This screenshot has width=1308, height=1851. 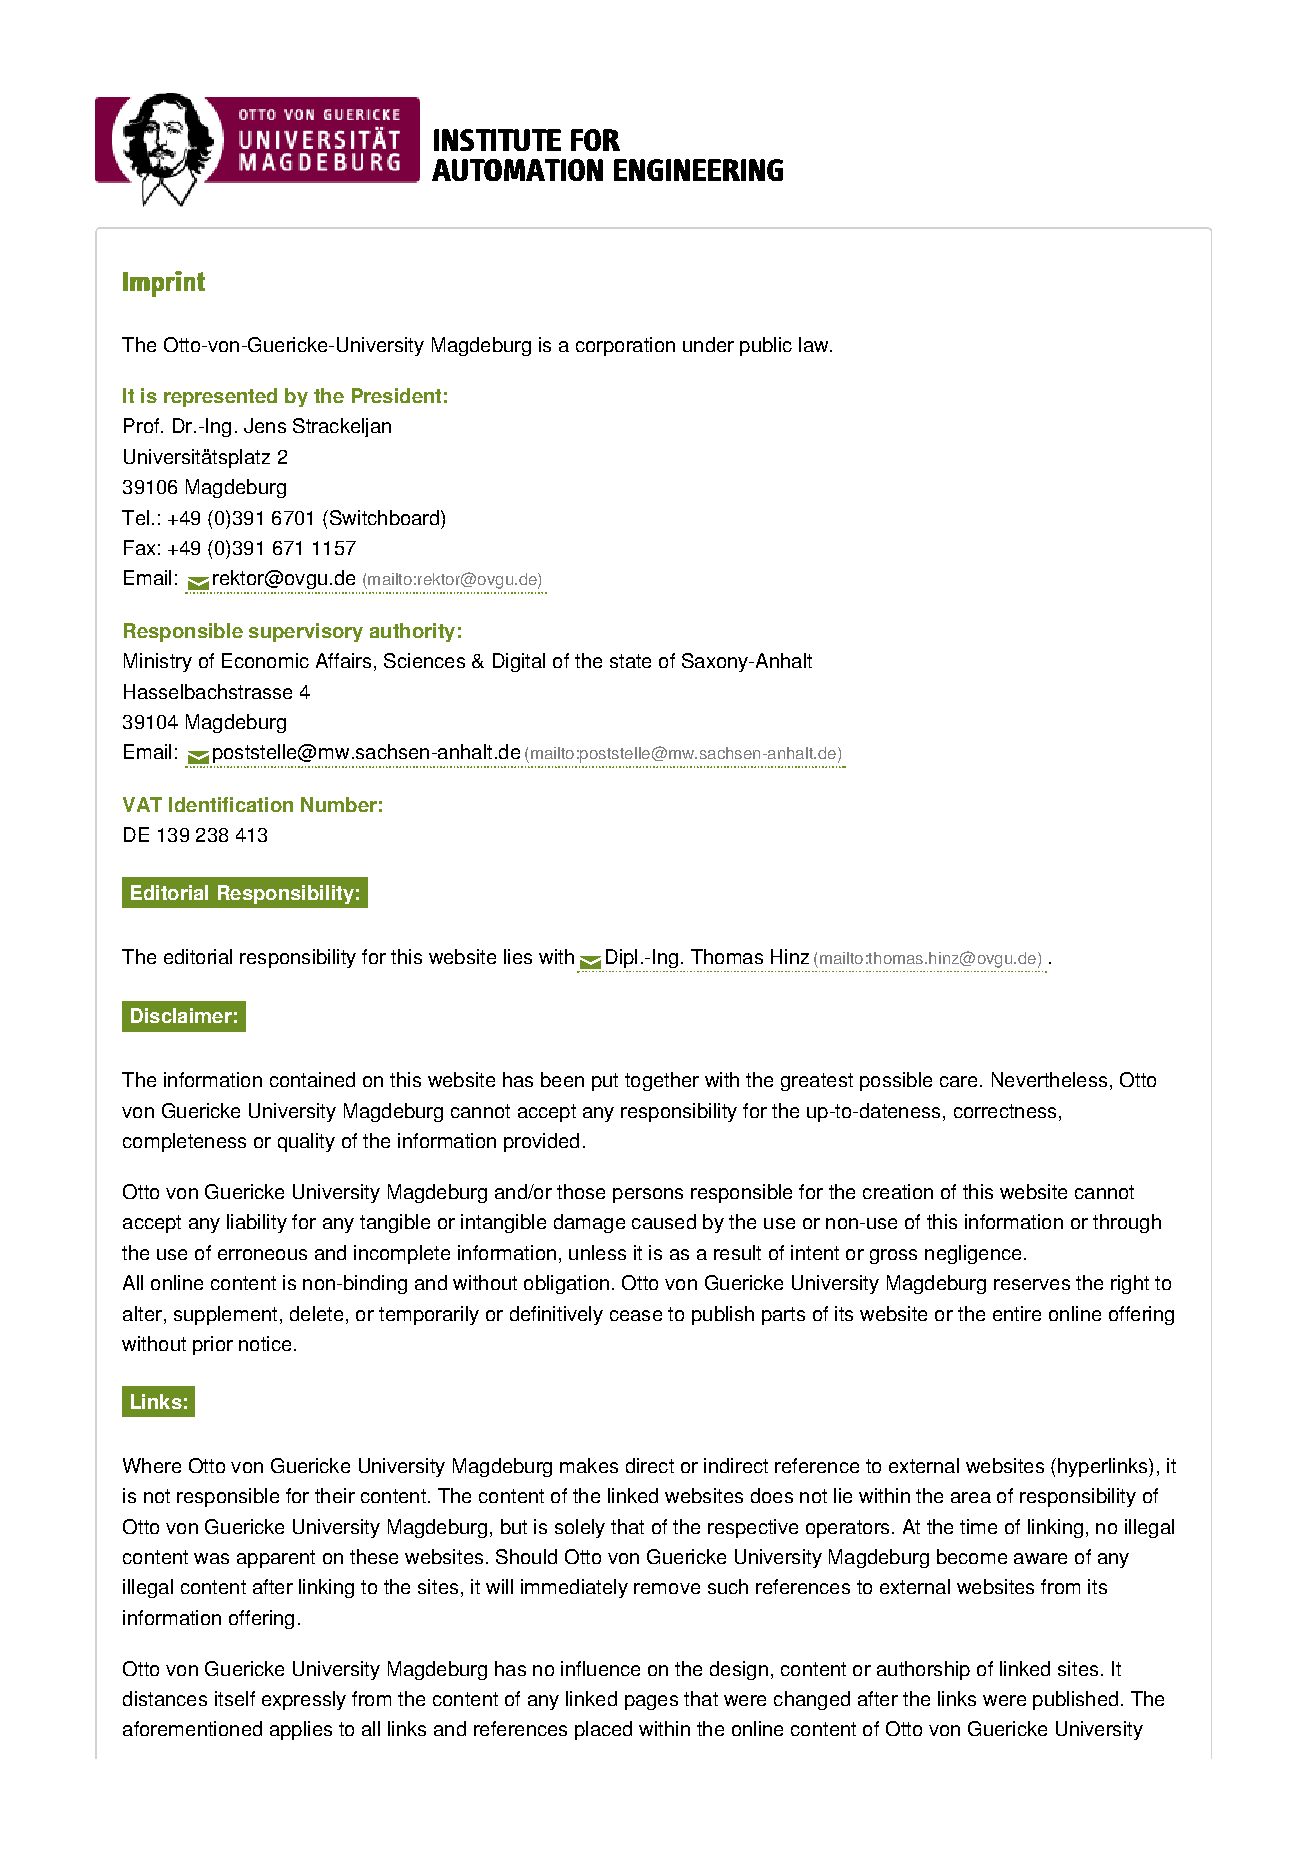 I want to click on Imprint, so click(x=164, y=284).
